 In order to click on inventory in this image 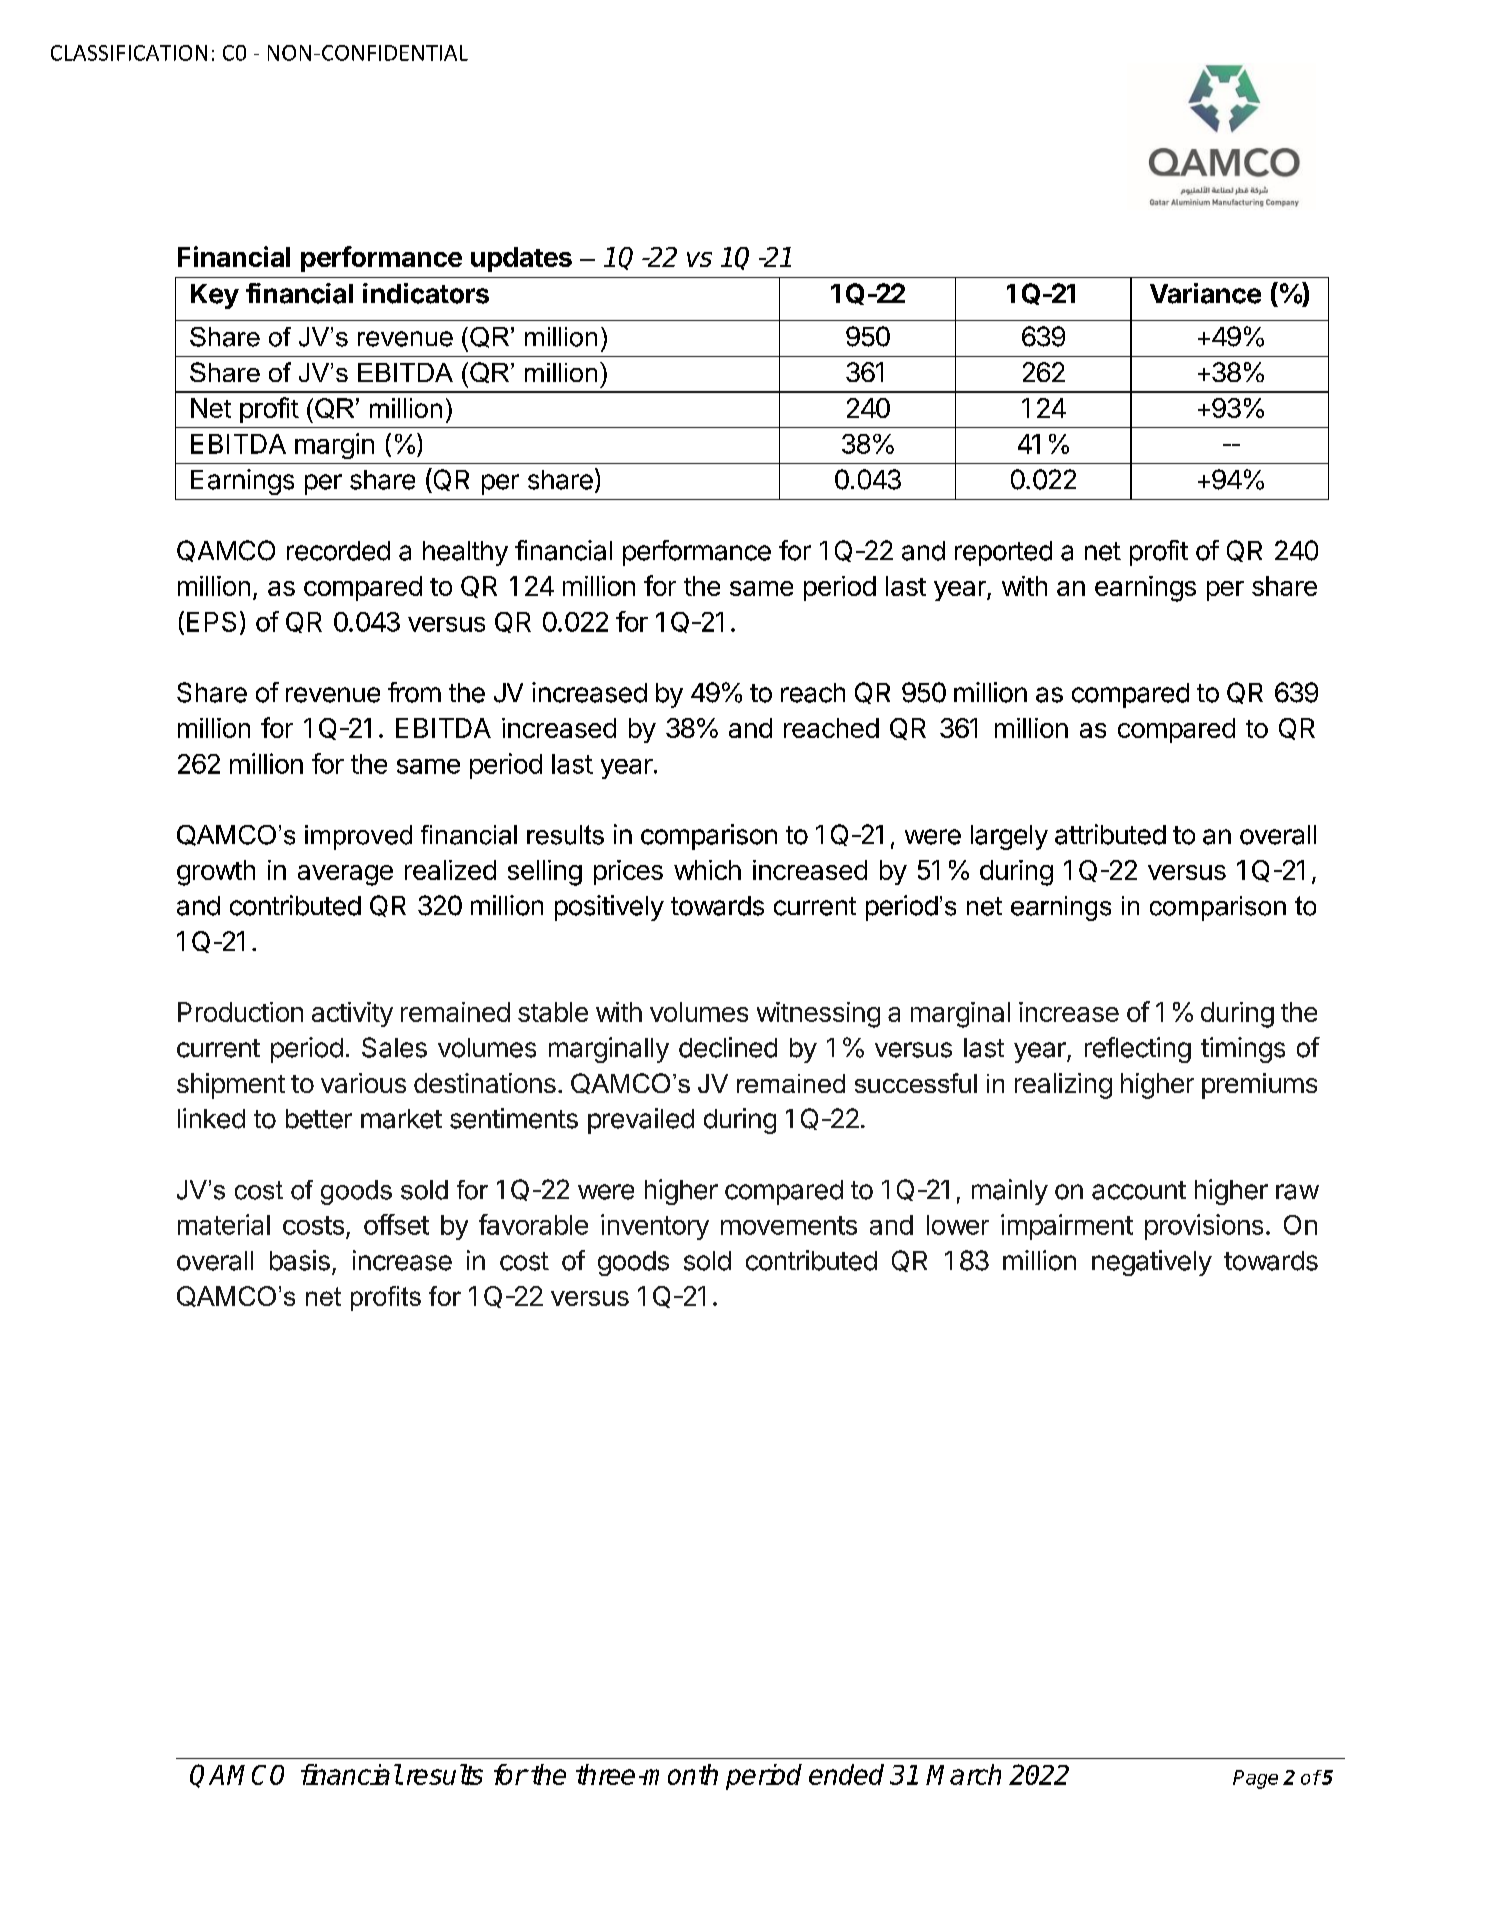, I will do `click(655, 1227)`.
